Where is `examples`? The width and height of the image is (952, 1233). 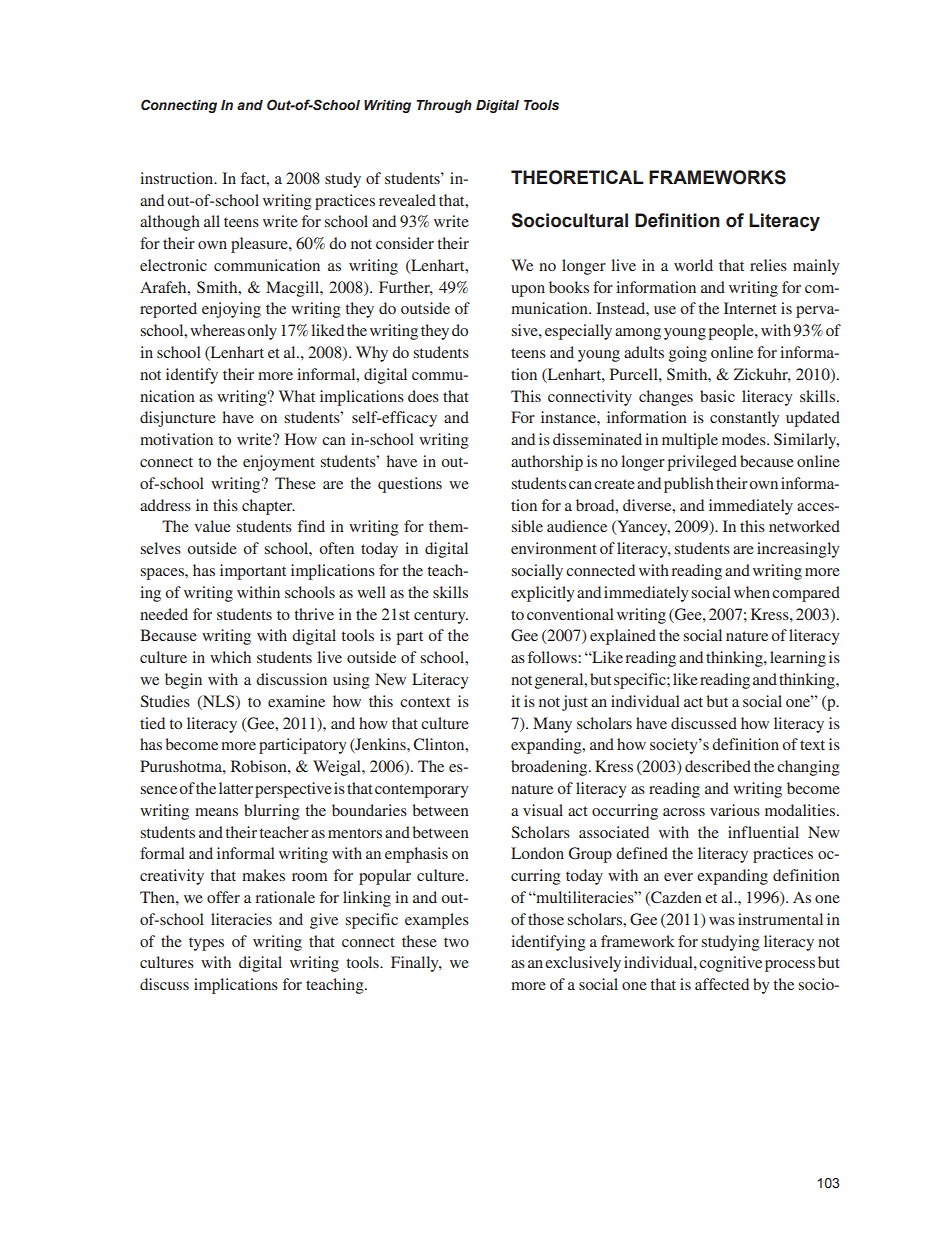
examples is located at coordinates (437, 921).
